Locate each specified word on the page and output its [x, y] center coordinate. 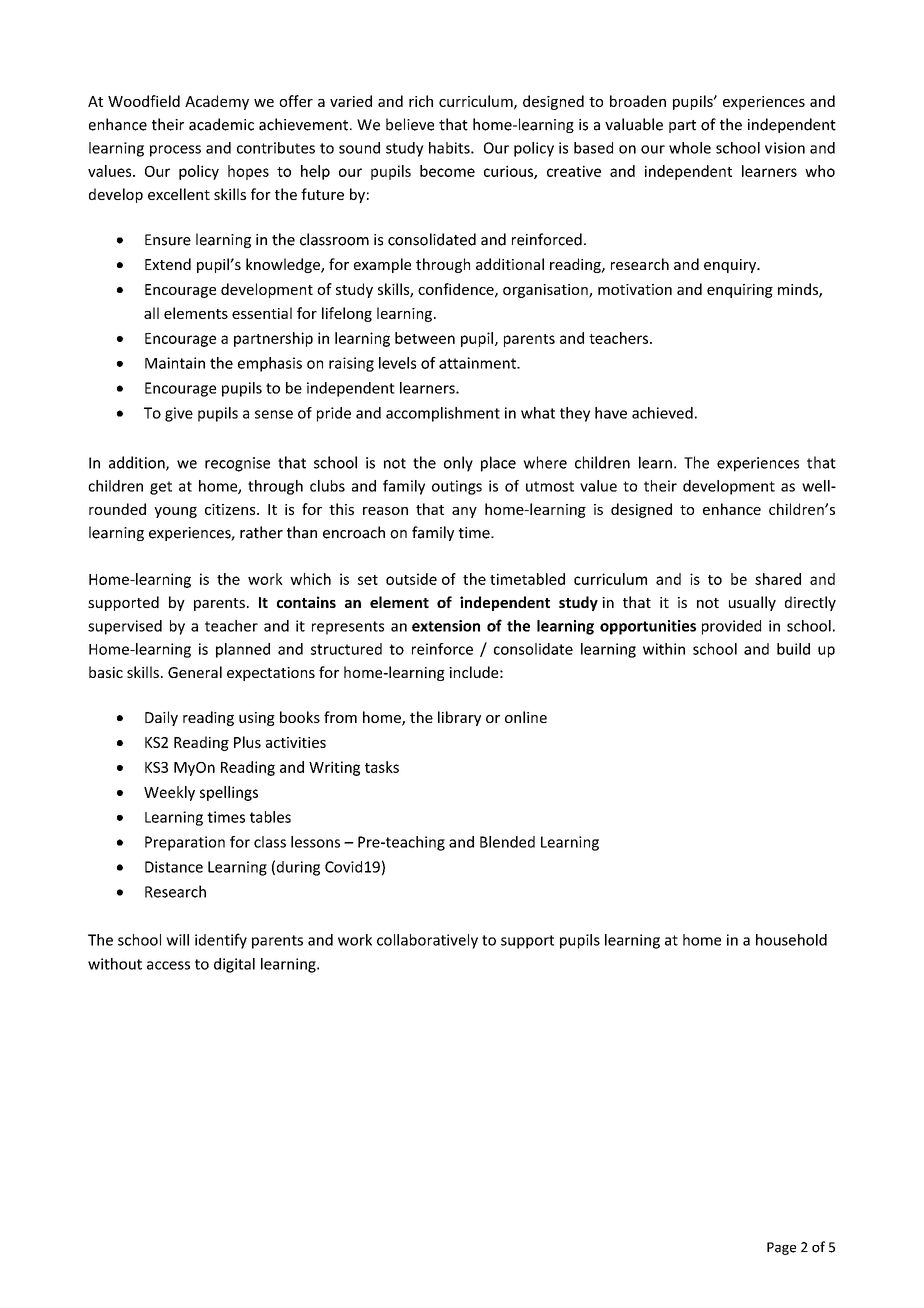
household [791, 940]
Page [781, 1248]
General [195, 672]
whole [690, 148]
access [168, 965]
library [459, 718]
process [175, 151]
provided [731, 627]
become [447, 171]
